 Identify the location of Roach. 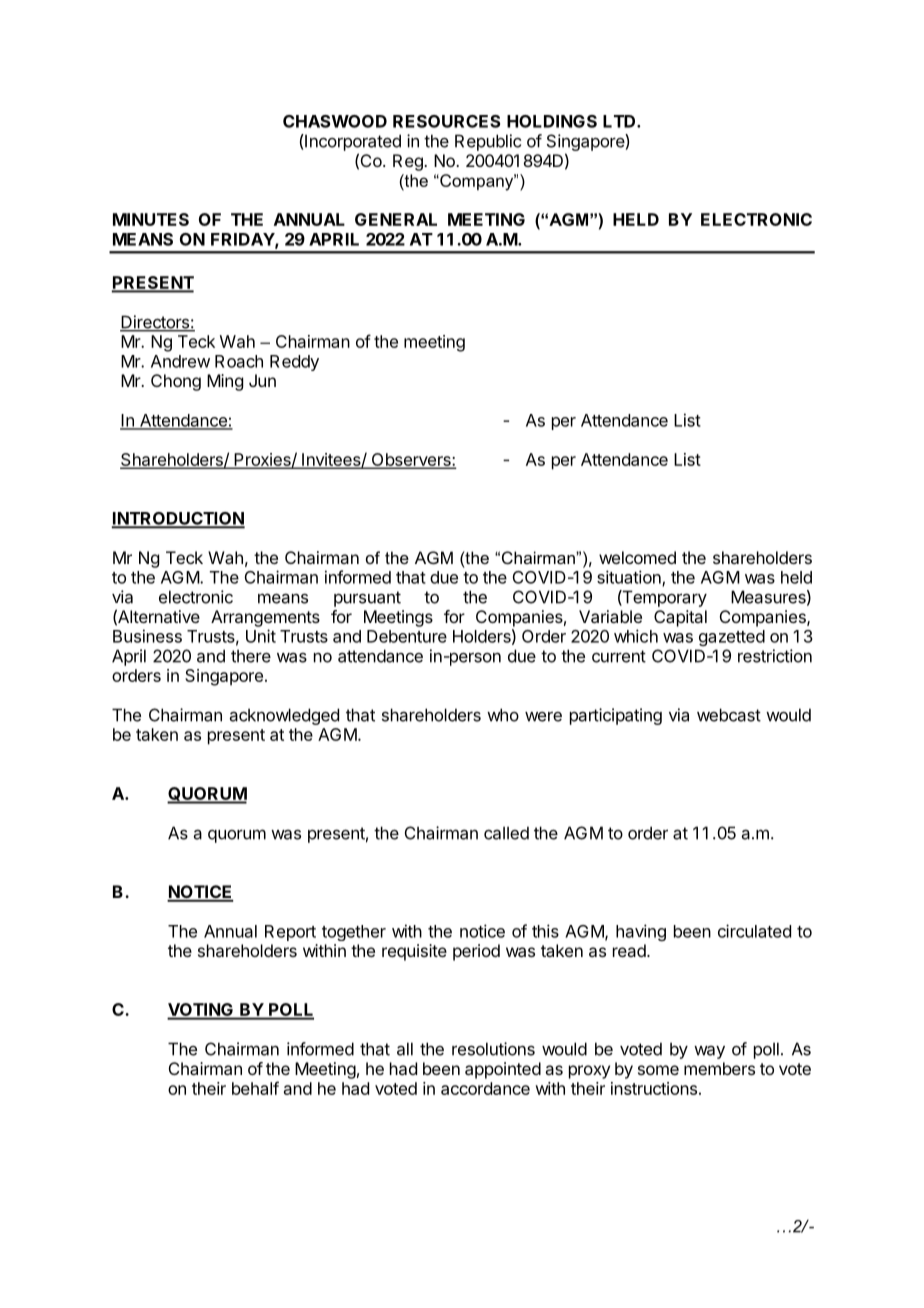
(239, 361).
